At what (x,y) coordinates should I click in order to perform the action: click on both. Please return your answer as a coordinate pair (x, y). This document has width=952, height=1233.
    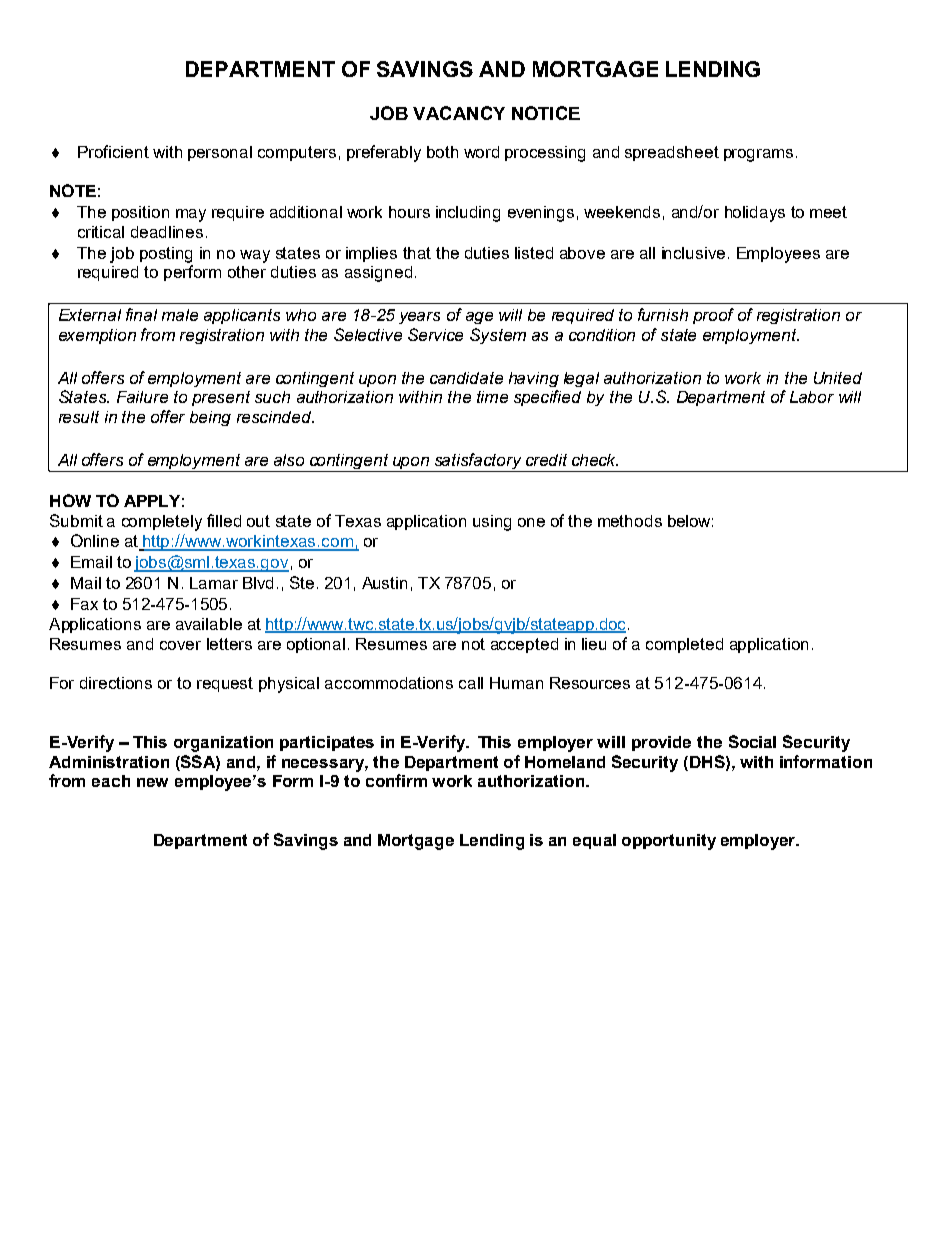
    Looking at the image, I should click on (442, 152).
